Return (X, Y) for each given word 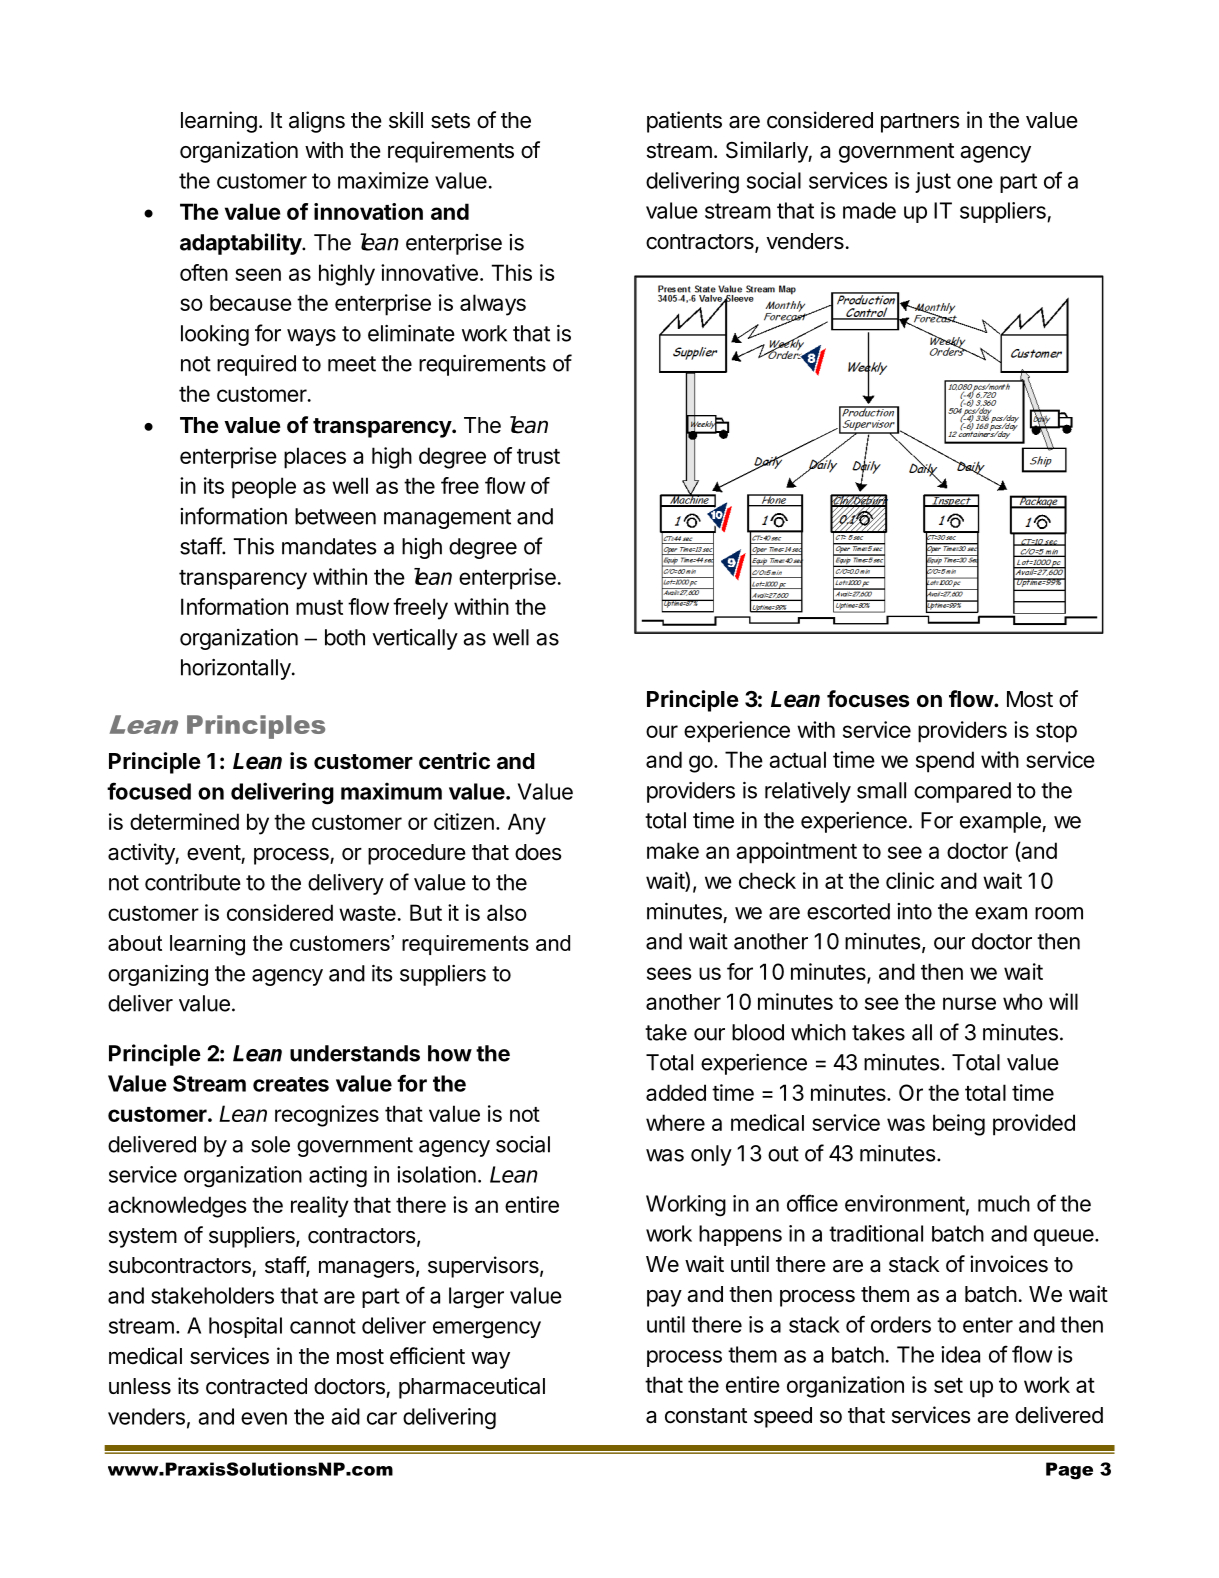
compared (962, 792)
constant (706, 1416)
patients (684, 122)
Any (527, 824)
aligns (317, 122)
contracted (256, 1386)
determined (184, 821)
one (975, 182)
